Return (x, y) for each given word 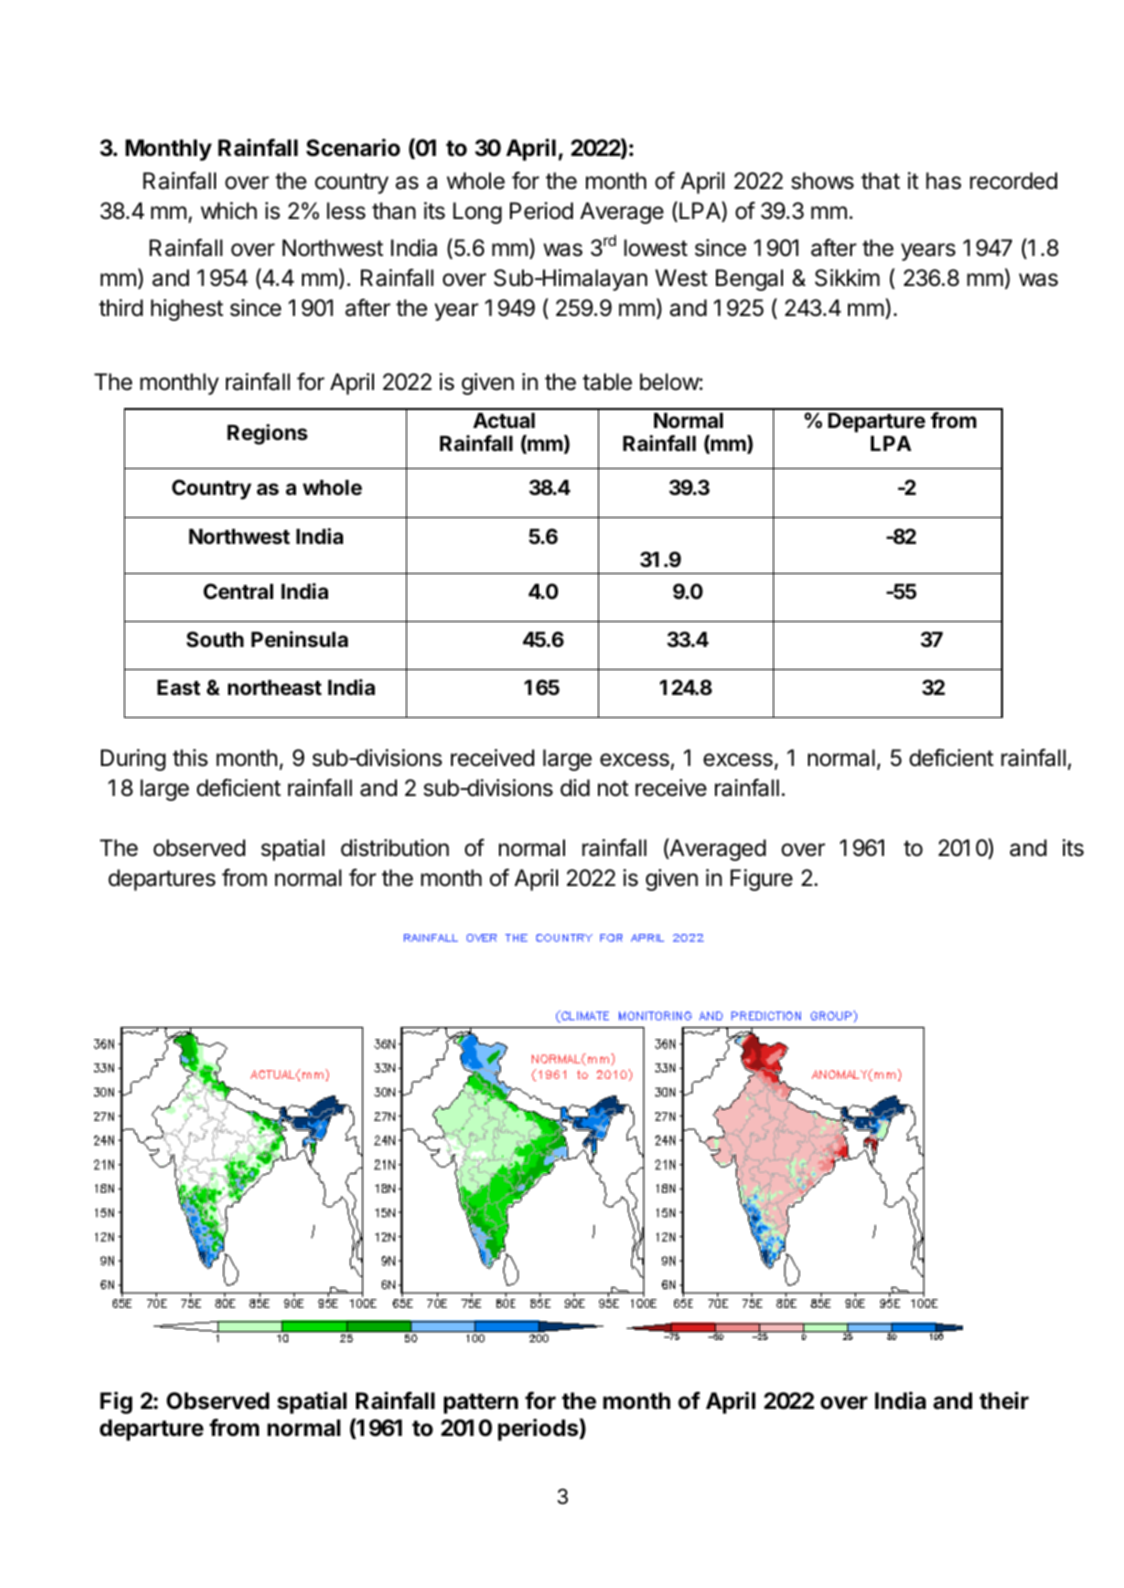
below (670, 382)
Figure (761, 880)
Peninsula (299, 639)
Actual (504, 420)
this (190, 758)
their (1004, 1400)
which (229, 211)
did (575, 788)
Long (477, 213)
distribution (395, 848)
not (613, 788)
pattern (481, 1403)
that (880, 181)
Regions (267, 434)
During (133, 760)
